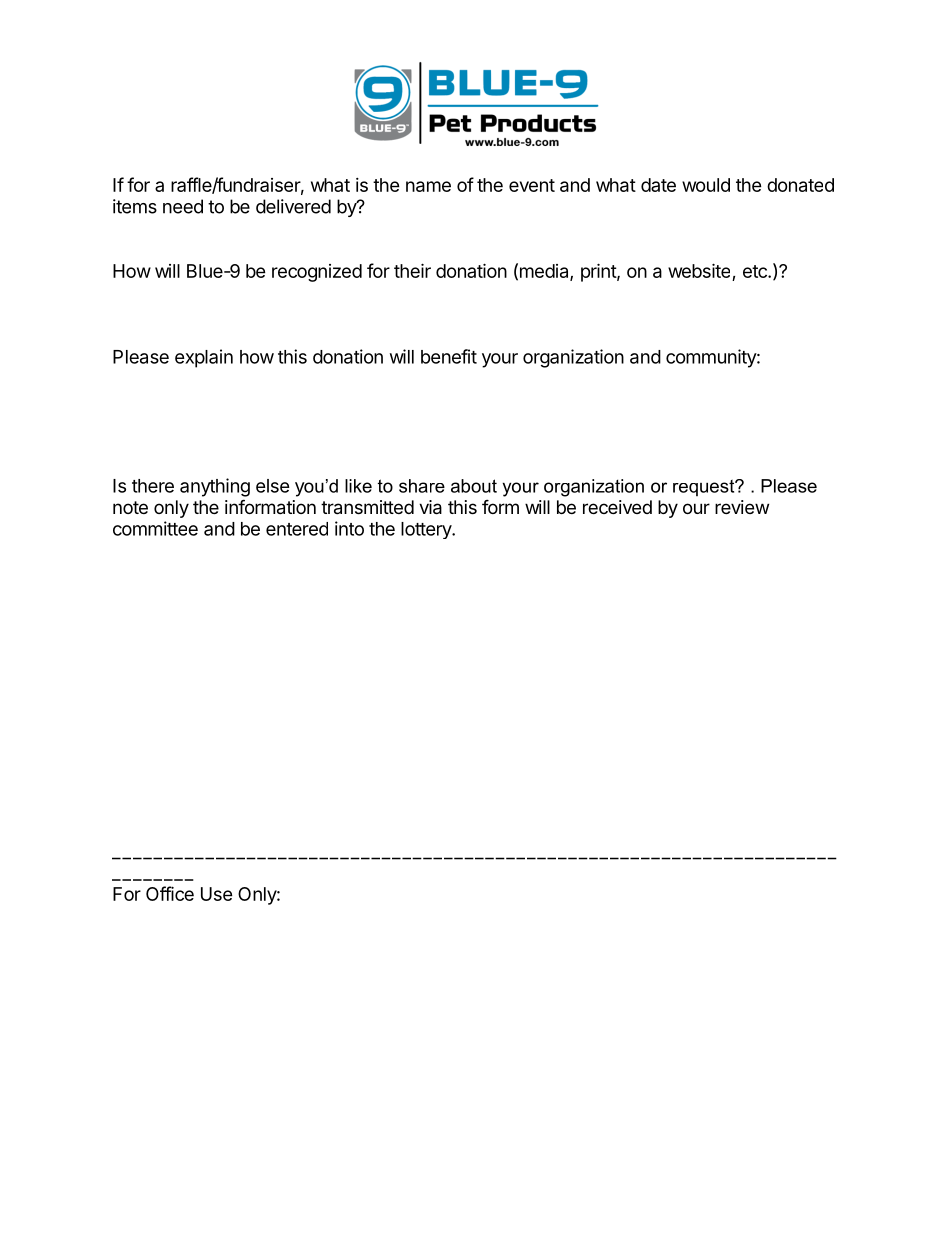  I want to click on Office, so click(170, 893).
